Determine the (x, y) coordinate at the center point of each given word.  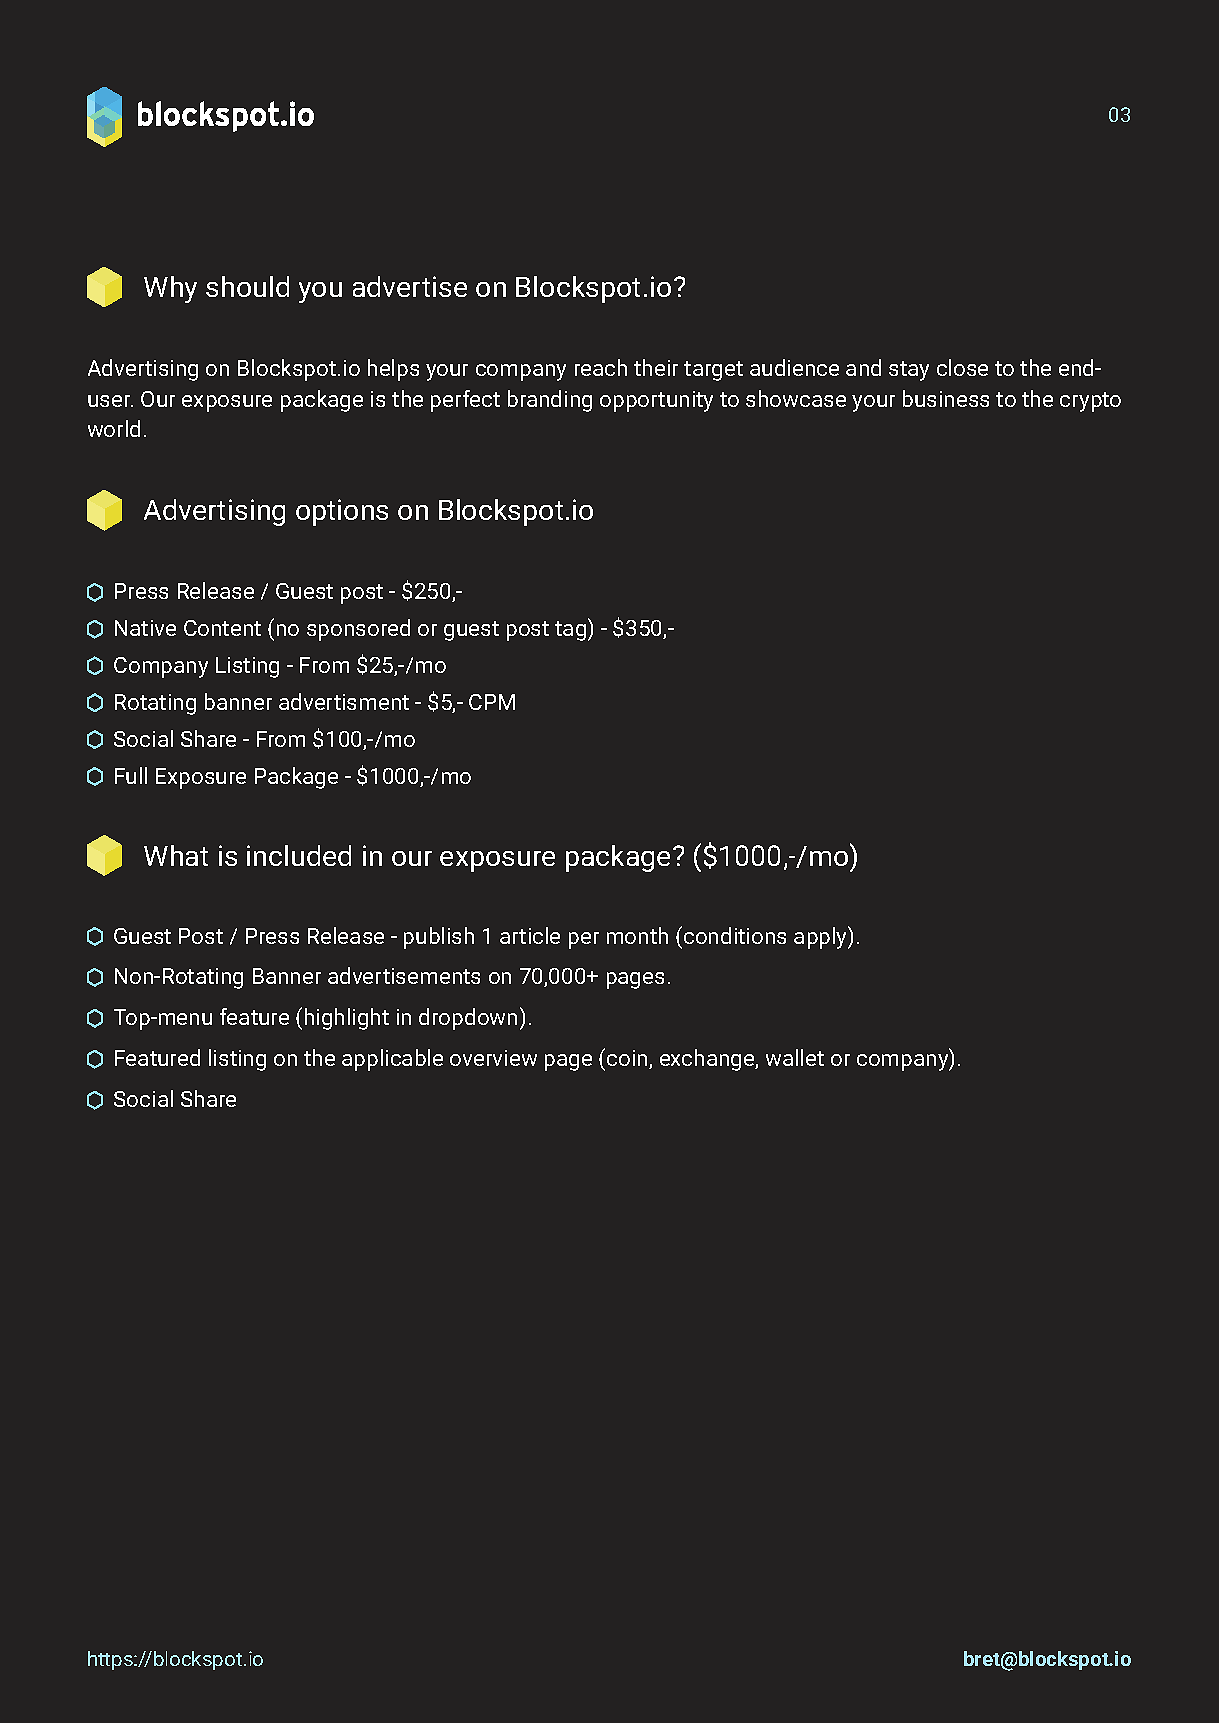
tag (572, 631)
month (637, 935)
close (962, 367)
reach (601, 367)
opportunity (656, 401)
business (946, 398)
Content (222, 628)
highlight (347, 1019)
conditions (735, 935)
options (342, 512)
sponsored (358, 630)
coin (628, 1059)
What (176, 855)
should (247, 286)
